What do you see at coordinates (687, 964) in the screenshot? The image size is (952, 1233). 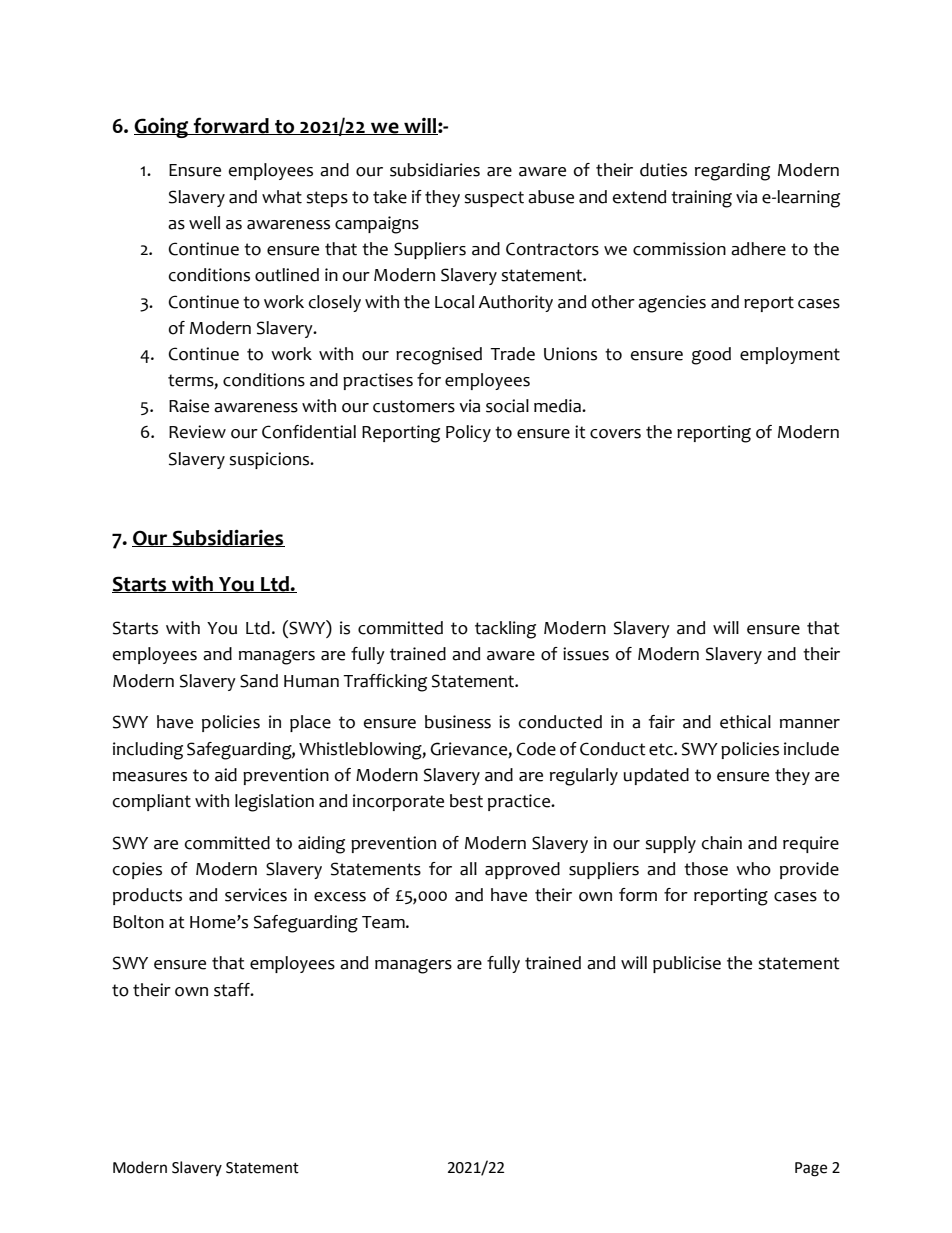 I see `publicise` at bounding box center [687, 964].
